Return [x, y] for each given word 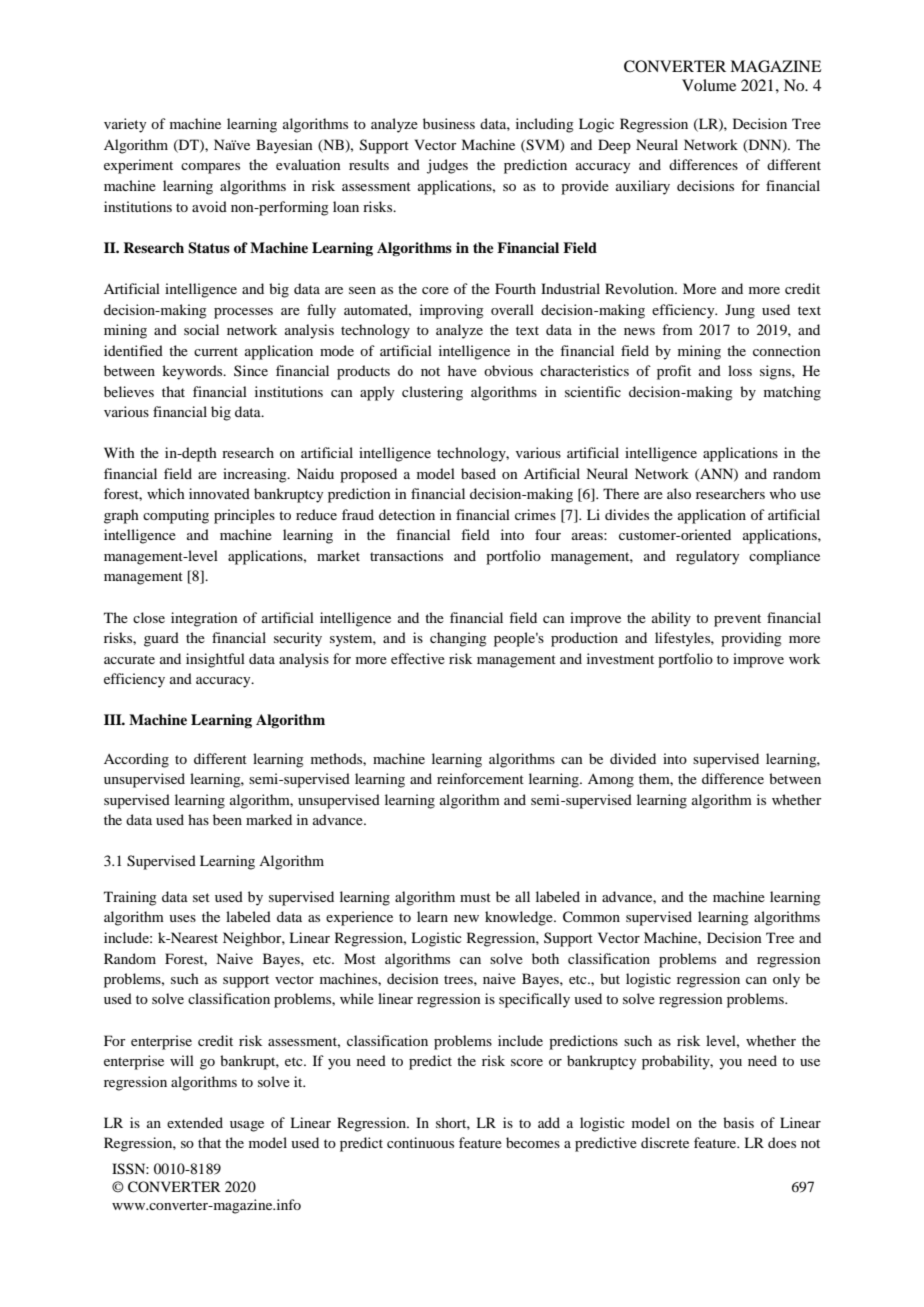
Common [591, 917]
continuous [420, 1142]
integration [204, 619]
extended [195, 1122]
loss [740, 370]
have [462, 370]
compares [210, 168]
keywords [193, 372]
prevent [737, 620]
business [449, 123]
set [201, 897]
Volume [709, 85]
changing [458, 639]
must [475, 897]
